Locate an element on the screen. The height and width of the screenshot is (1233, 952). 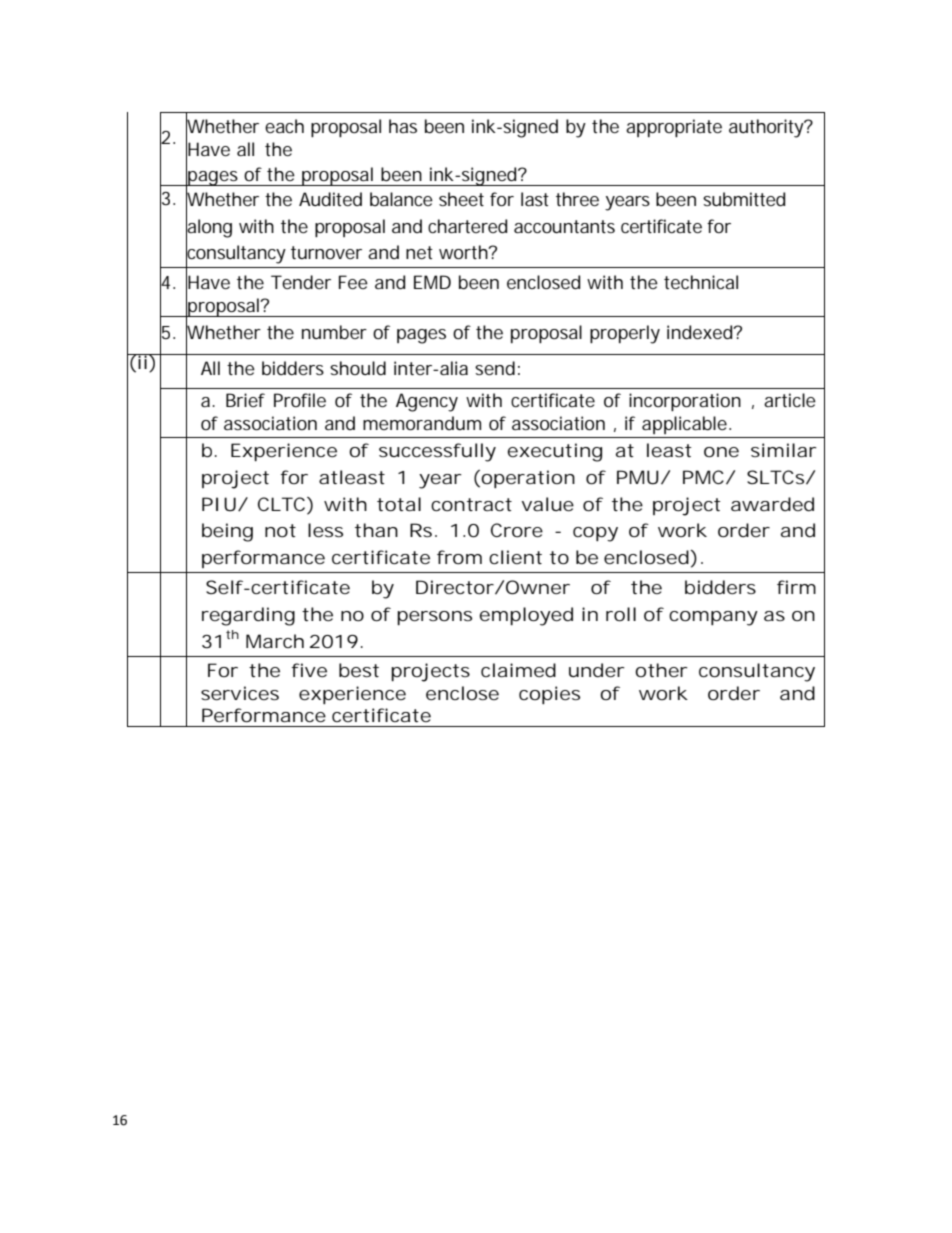
executing is located at coordinates (555, 452).
